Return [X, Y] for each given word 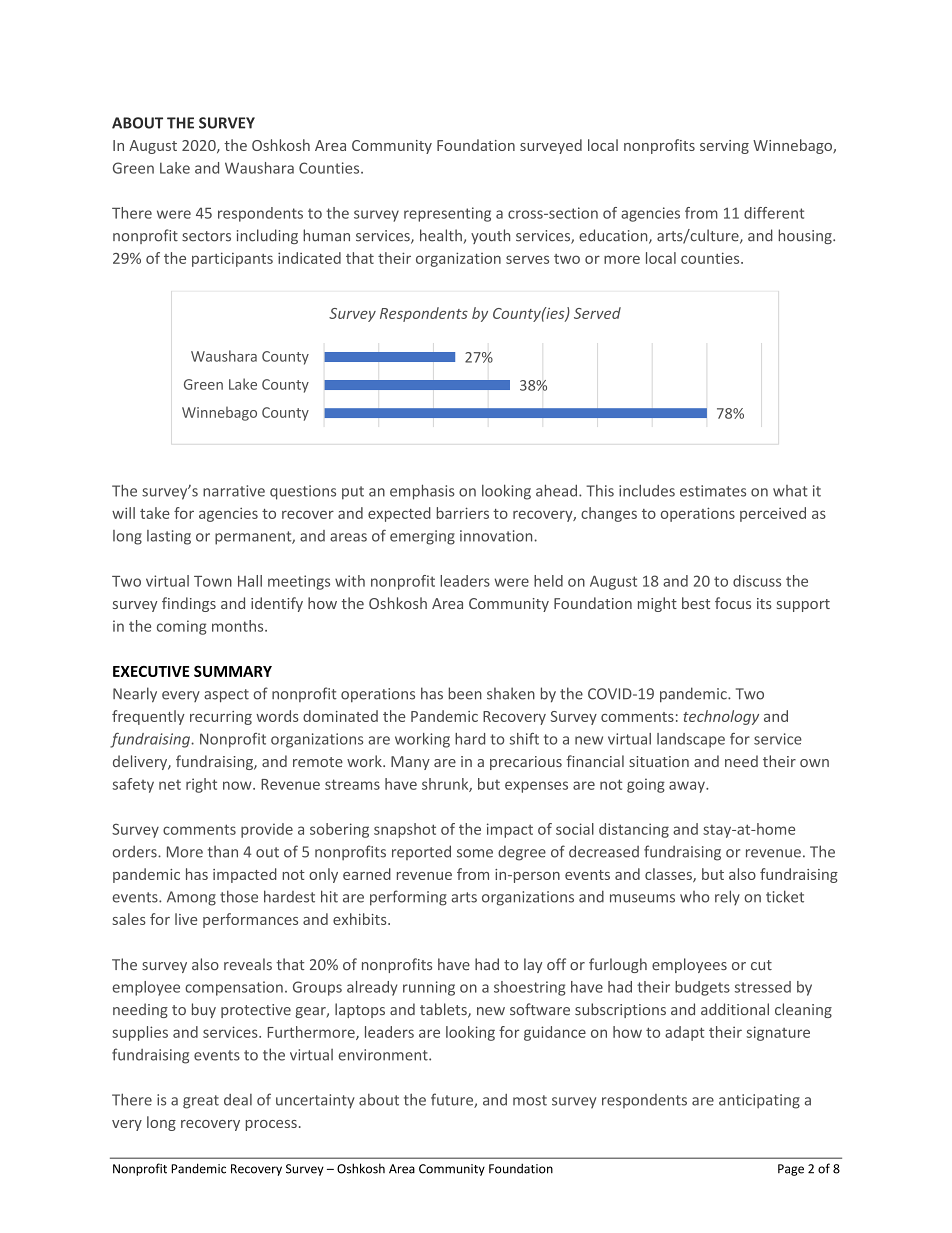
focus [733, 603]
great [201, 1102]
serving [724, 147]
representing [447, 214]
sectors [206, 236]
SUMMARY [233, 671]
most [530, 1100]
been [465, 693]
